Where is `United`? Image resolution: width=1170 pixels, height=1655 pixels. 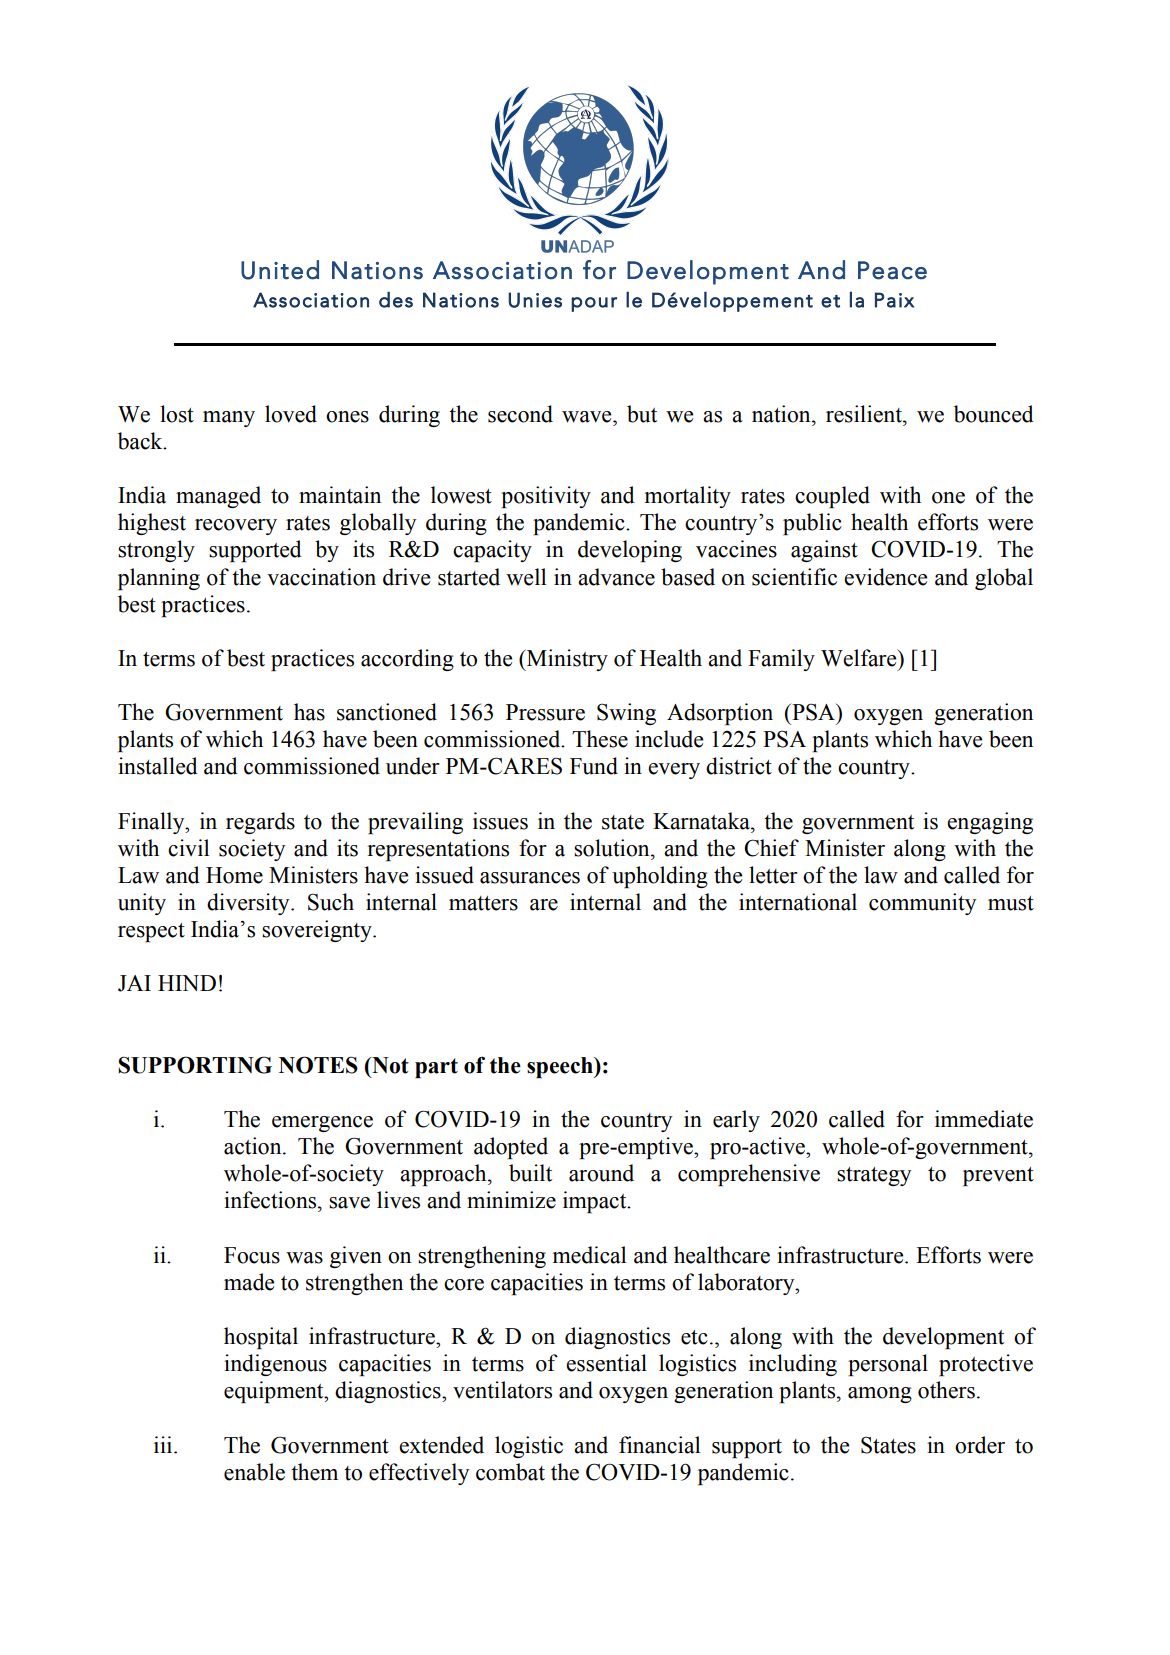 United is located at coordinates (280, 270).
